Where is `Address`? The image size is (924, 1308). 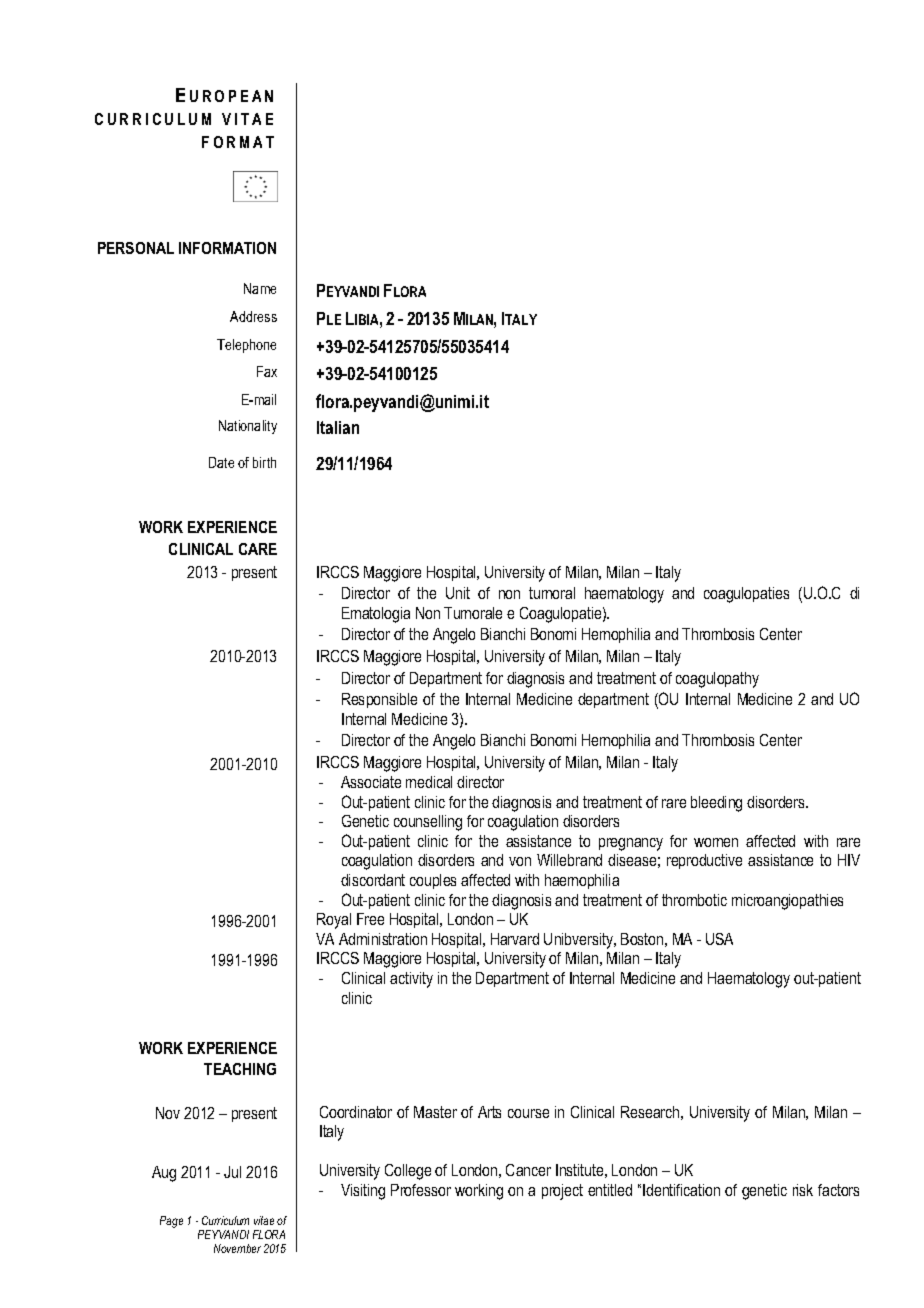 Address is located at coordinates (253, 316).
